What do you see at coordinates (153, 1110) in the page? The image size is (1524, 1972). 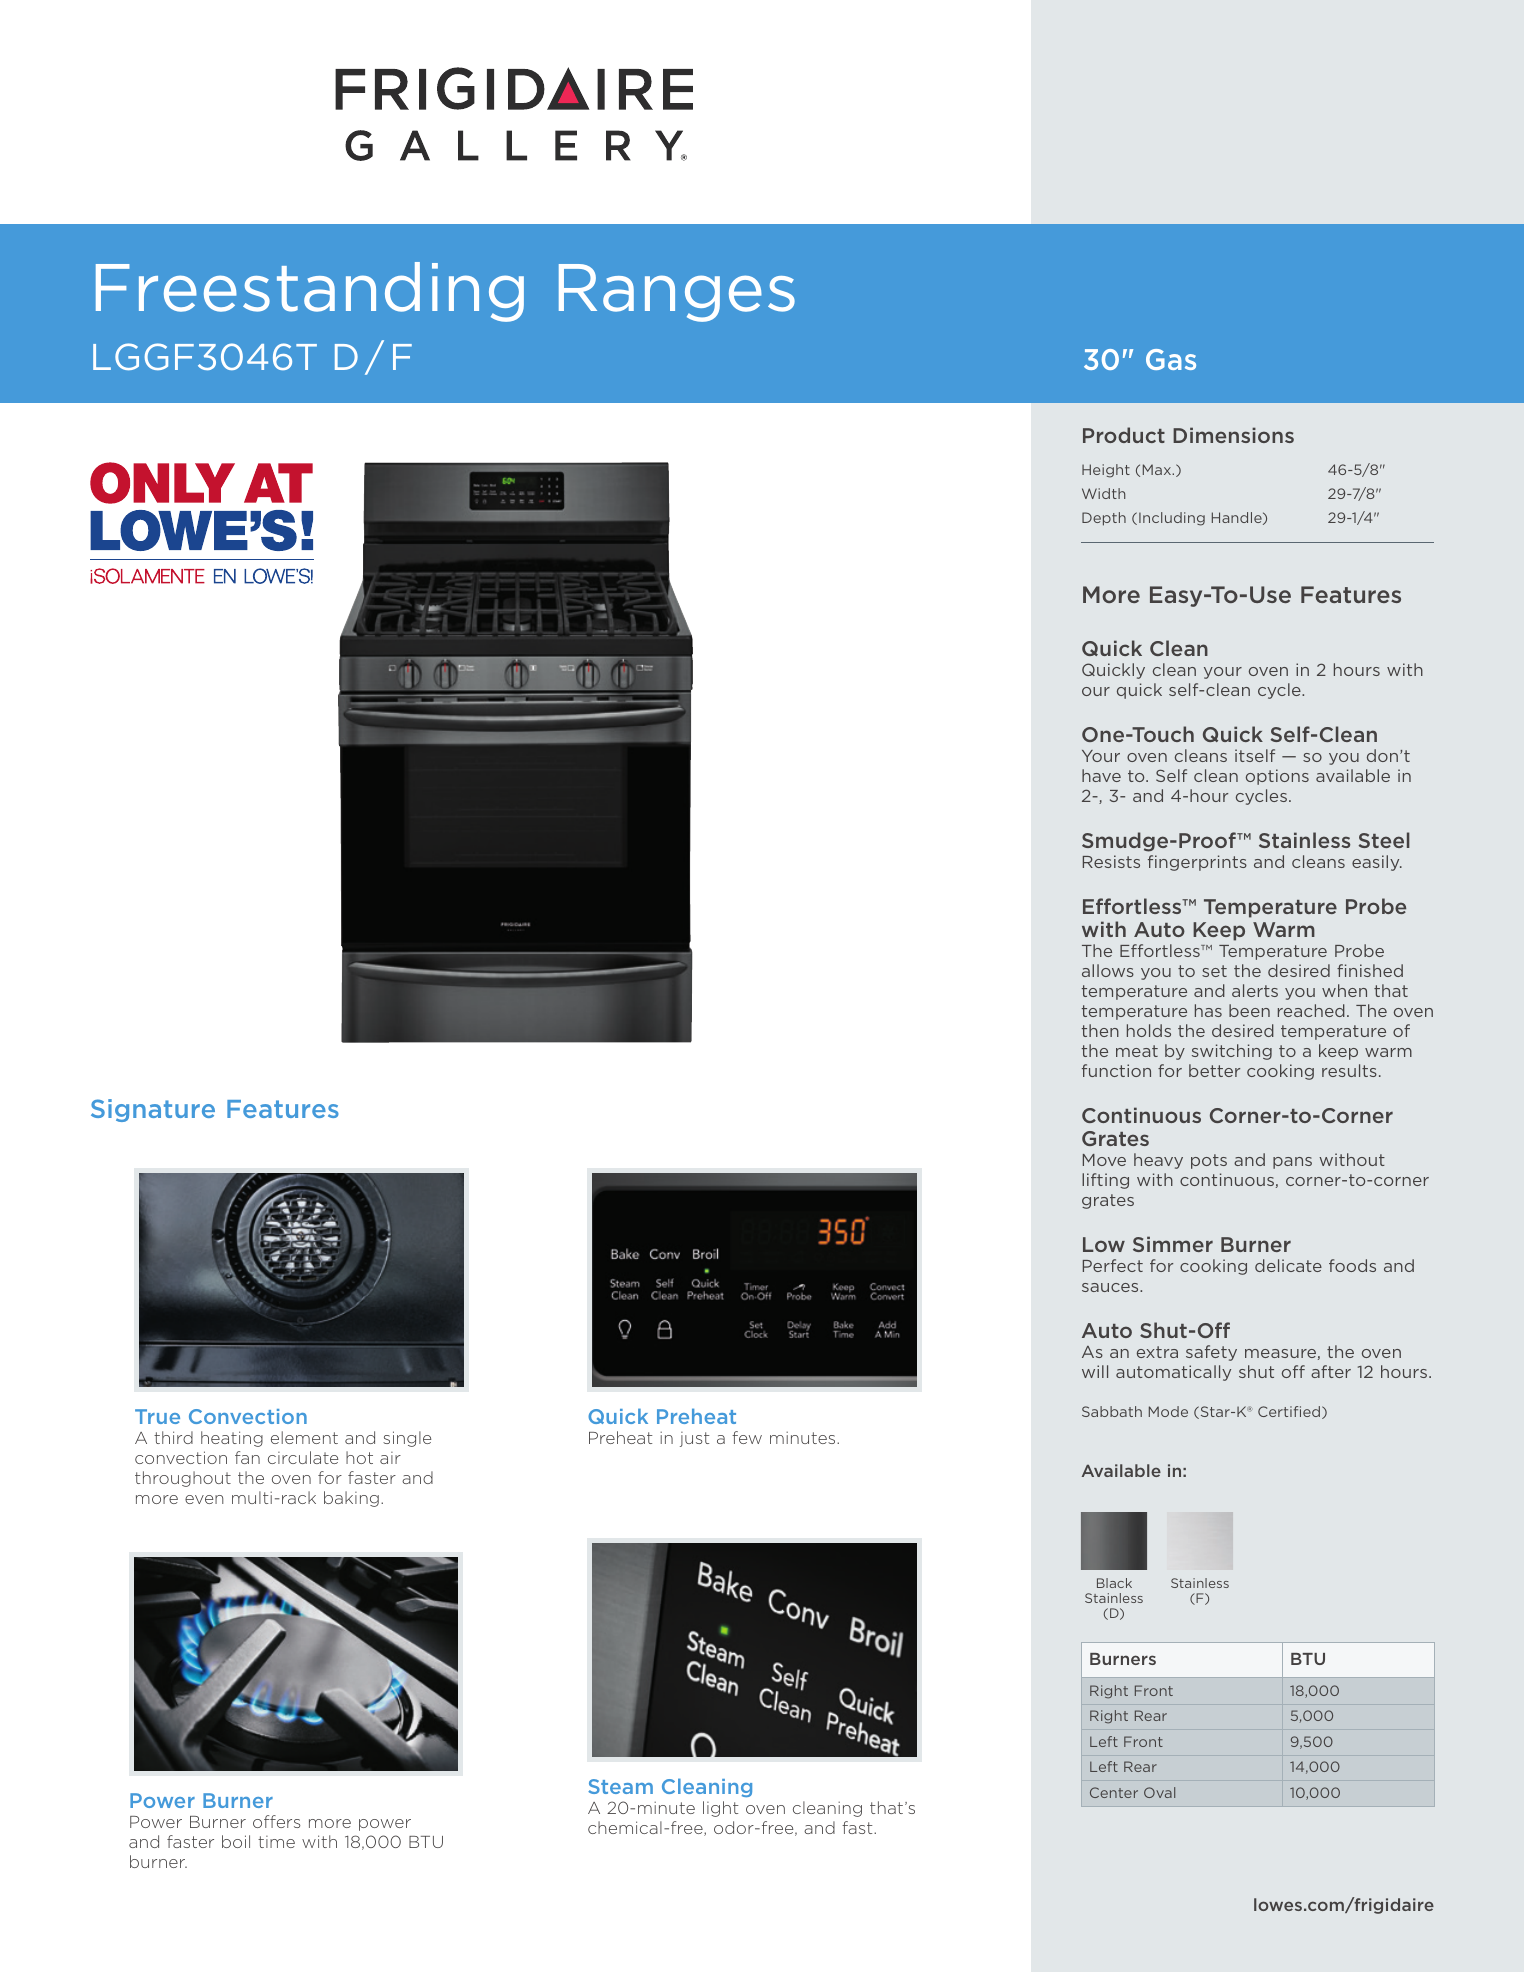 I see `Signature` at bounding box center [153, 1110].
